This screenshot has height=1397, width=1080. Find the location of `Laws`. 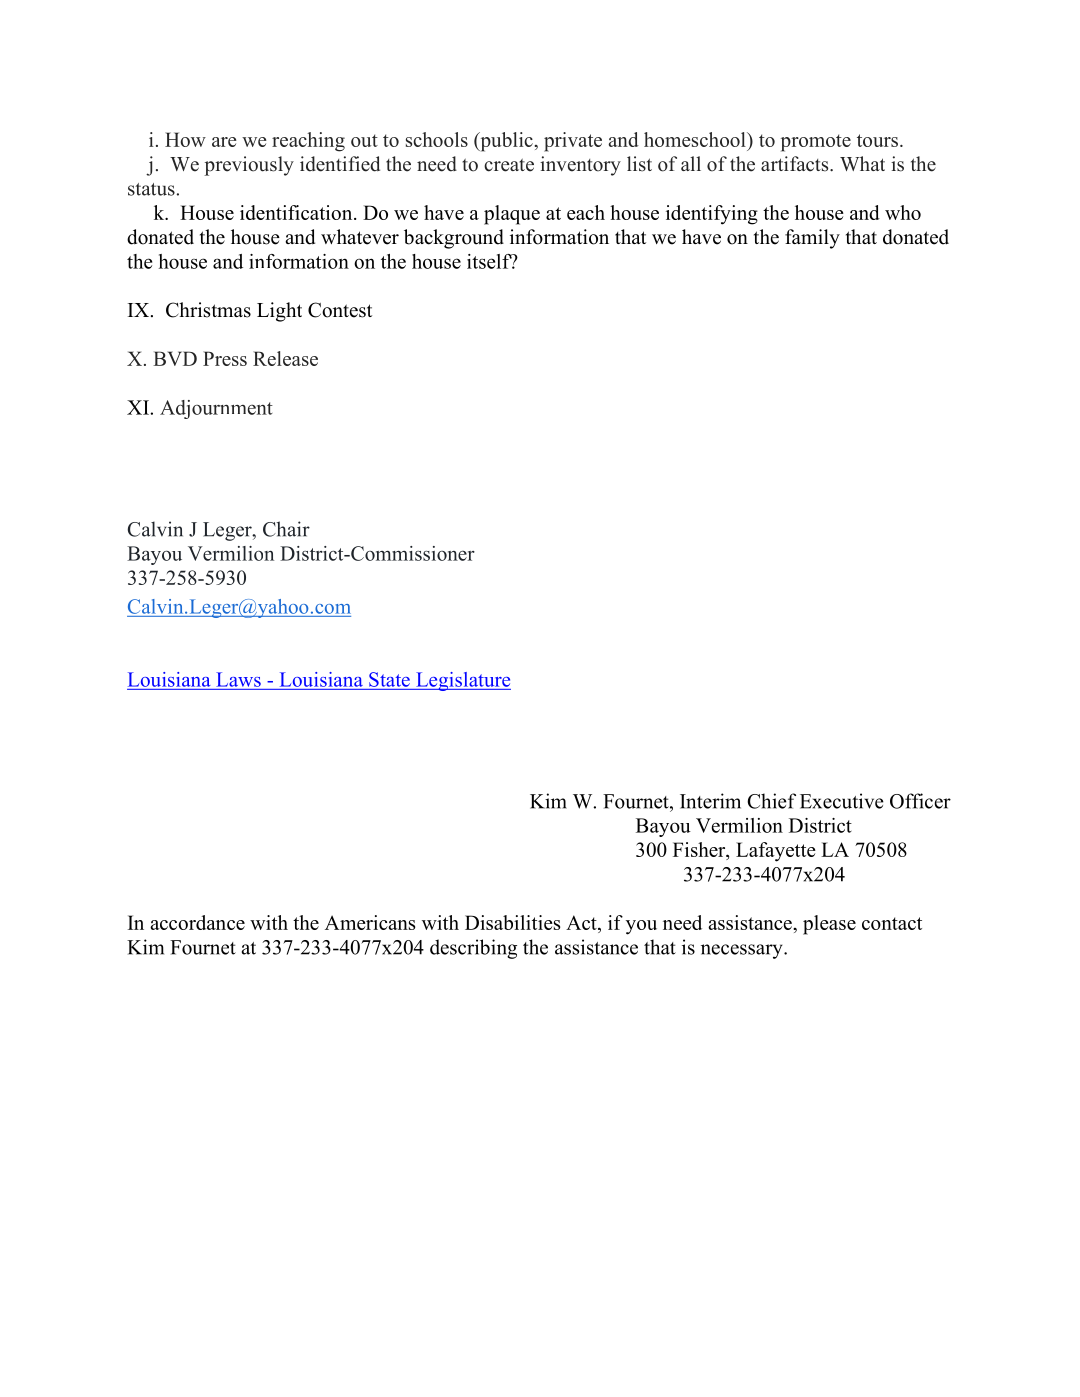

Laws is located at coordinates (238, 679).
